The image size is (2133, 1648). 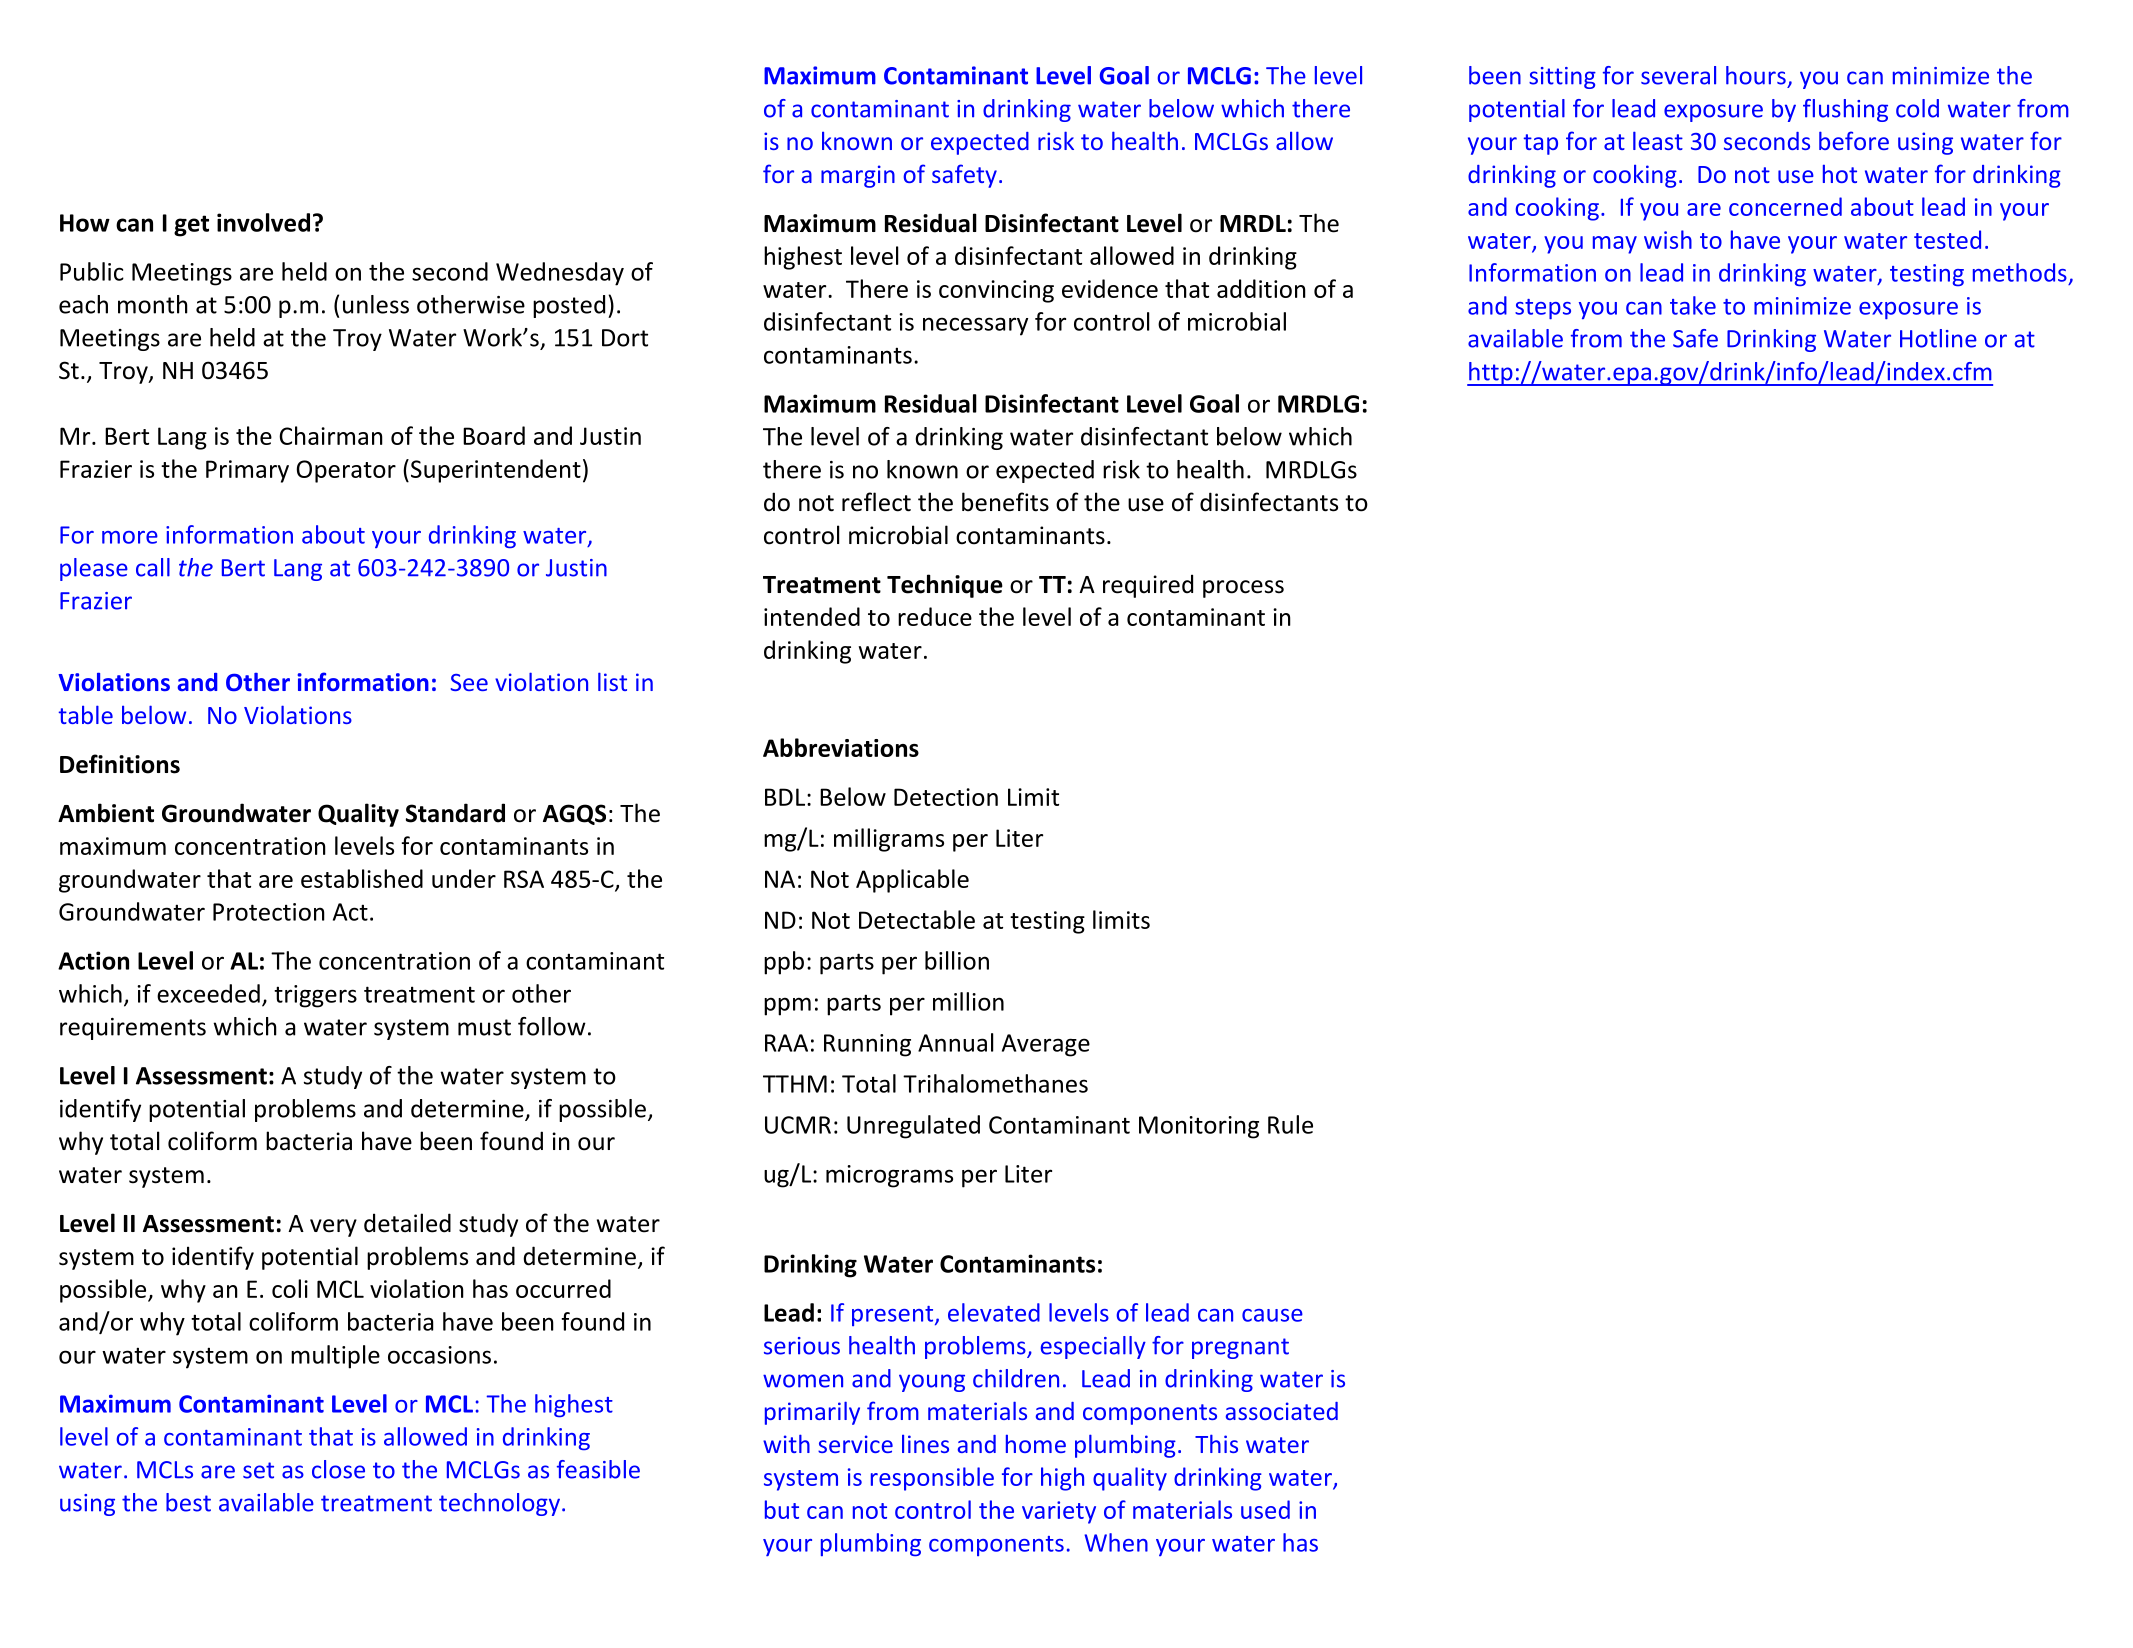 I want to click on required, so click(x=1148, y=586).
